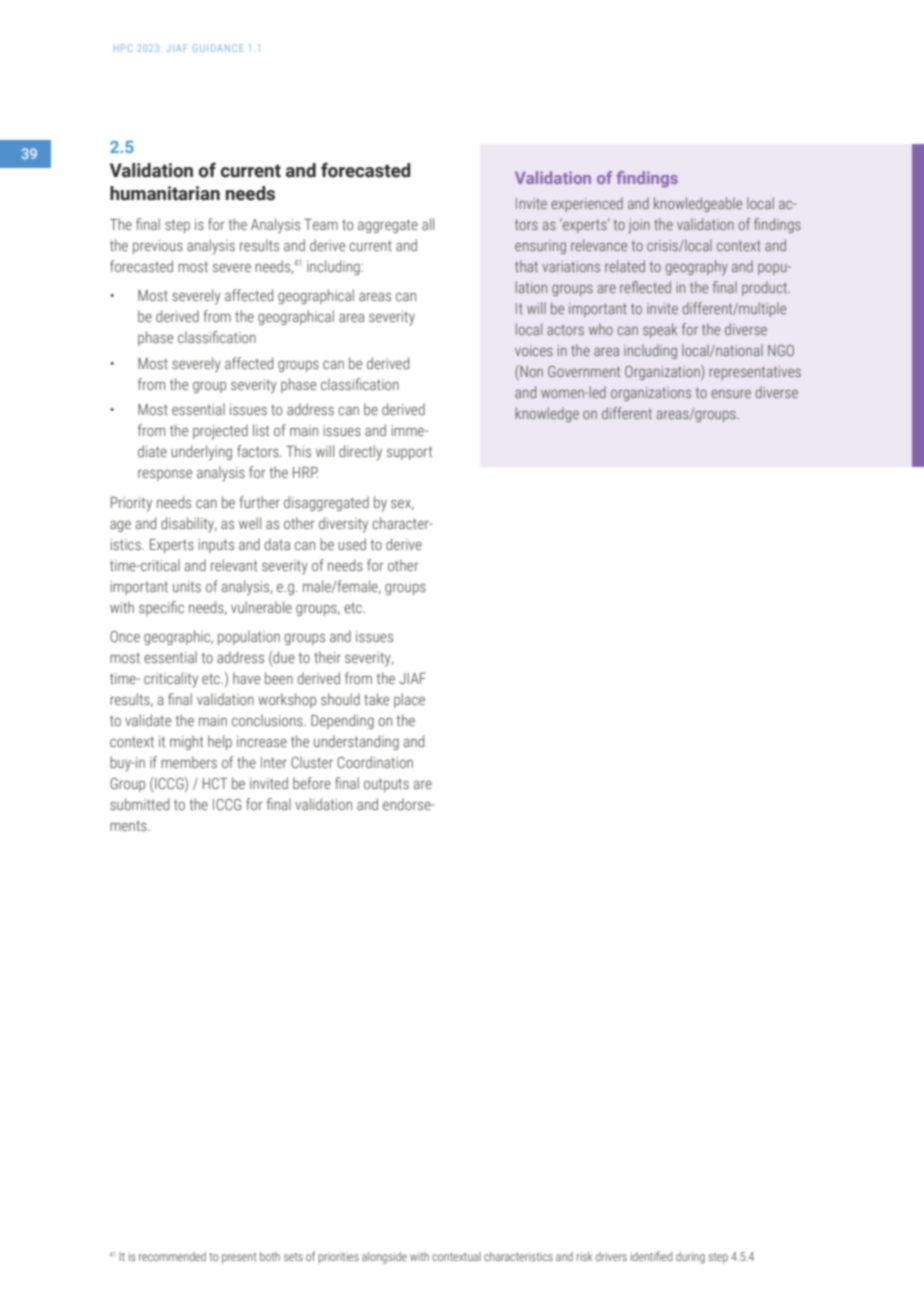 Image resolution: width=924 pixels, height=1308 pixels. Describe the element at coordinates (139, 804) in the page. I see `submitted` at that location.
